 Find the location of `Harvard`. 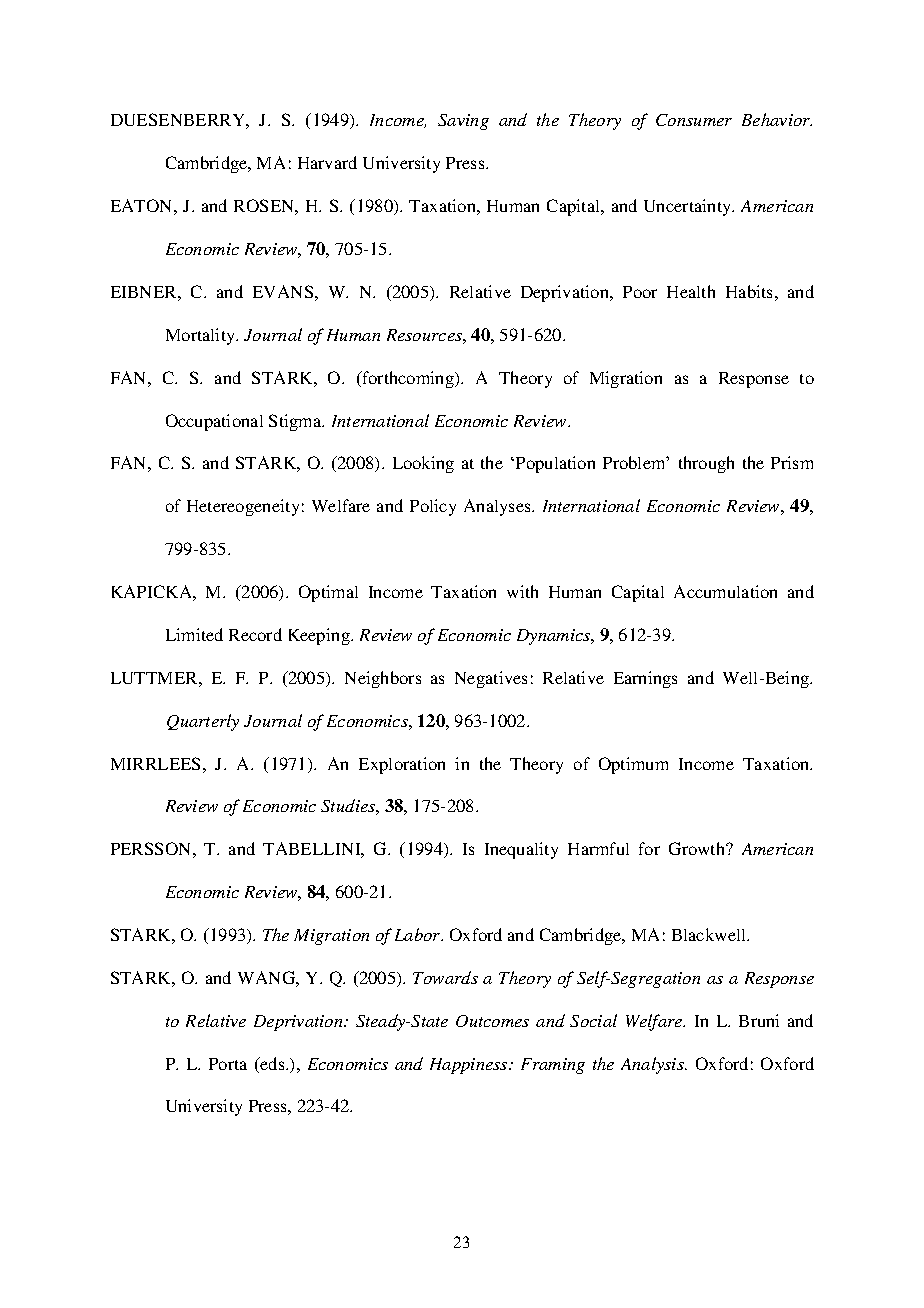

Harvard is located at coordinates (327, 162).
